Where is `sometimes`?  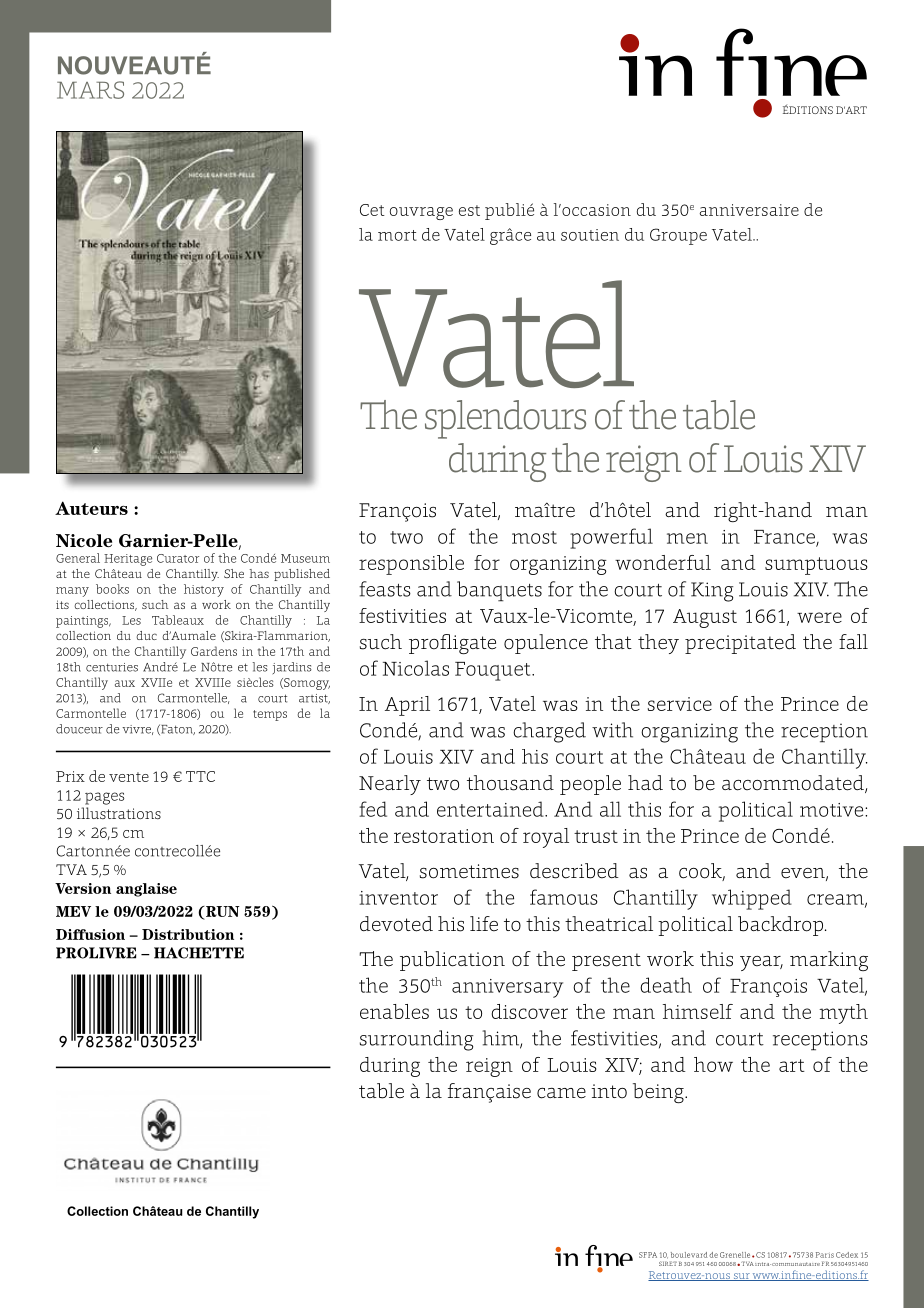 sometimes is located at coordinates (469, 871).
